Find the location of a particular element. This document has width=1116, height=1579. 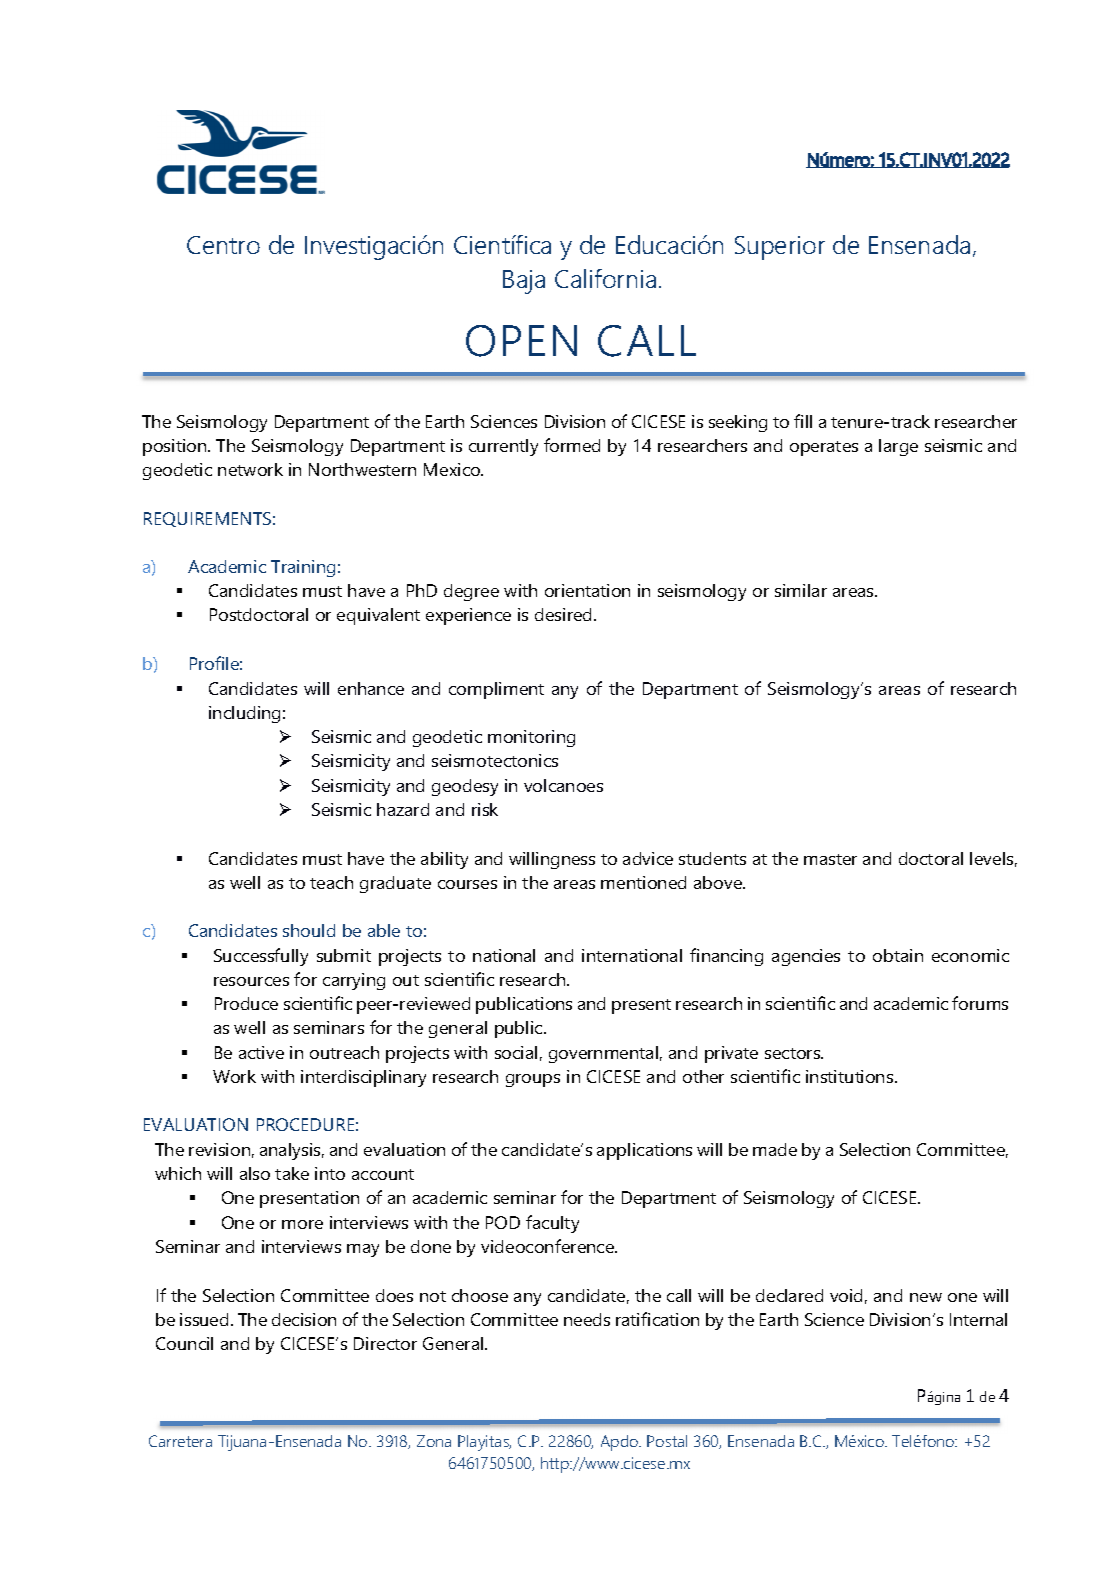

Postal is located at coordinates (667, 1441).
